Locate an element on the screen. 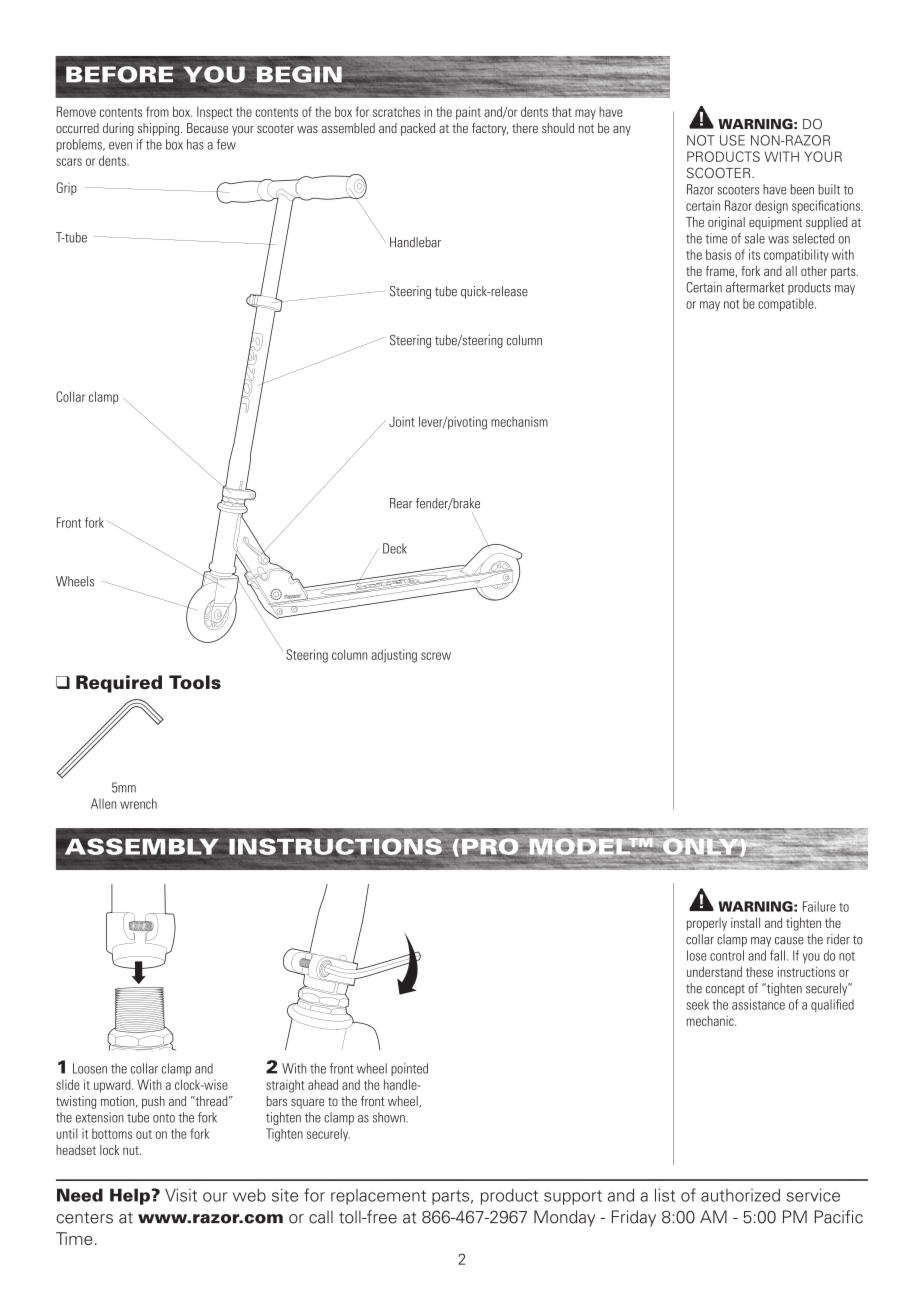 The width and height of the screenshot is (924, 1308). paint is located at coordinates (468, 113).
